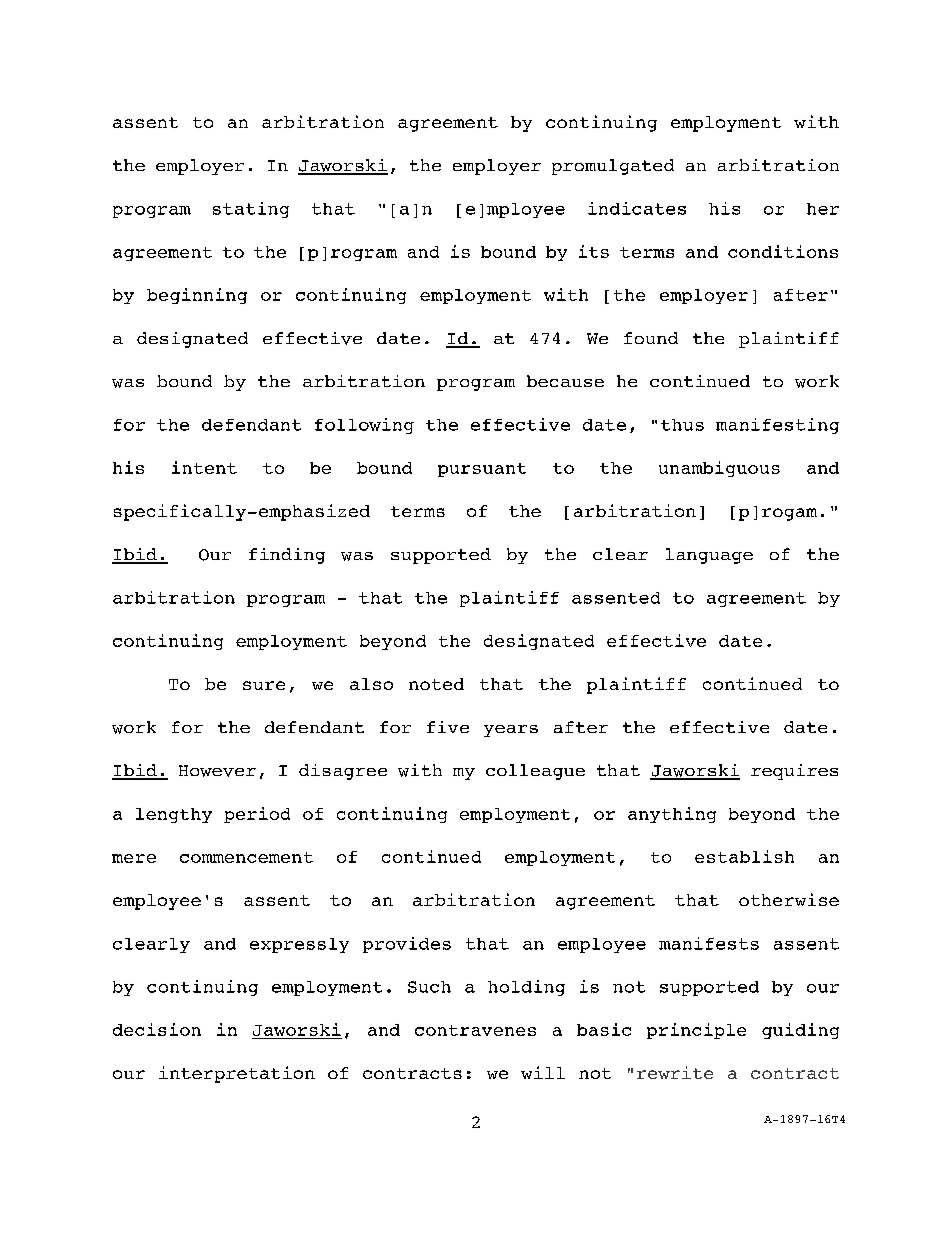  I want to click on indicates, so click(637, 208).
